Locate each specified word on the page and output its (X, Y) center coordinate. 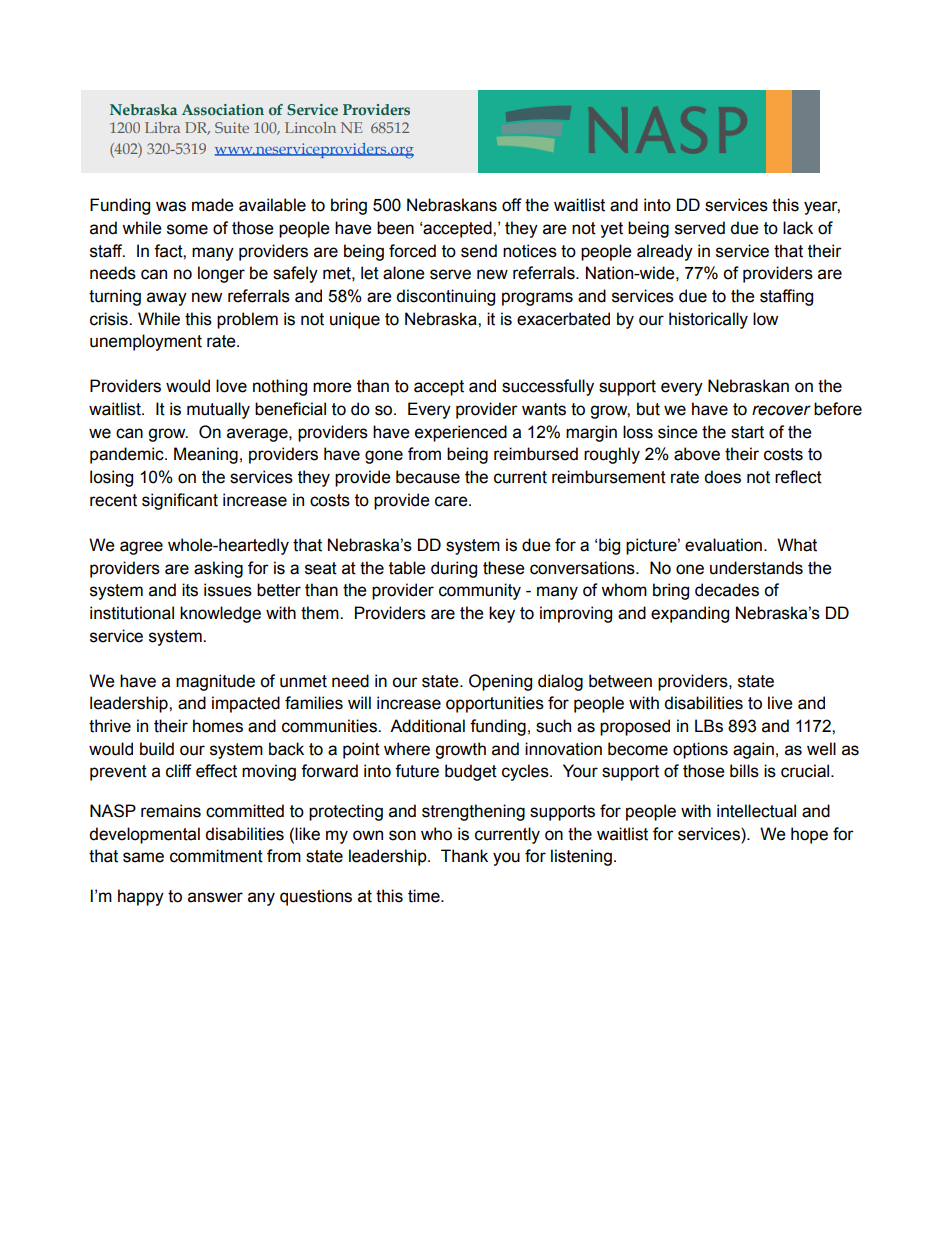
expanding (690, 614)
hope (809, 835)
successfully (548, 387)
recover (781, 410)
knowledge (220, 614)
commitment (216, 856)
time (425, 896)
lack (798, 228)
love (231, 386)
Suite (232, 127)
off (512, 205)
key (502, 614)
